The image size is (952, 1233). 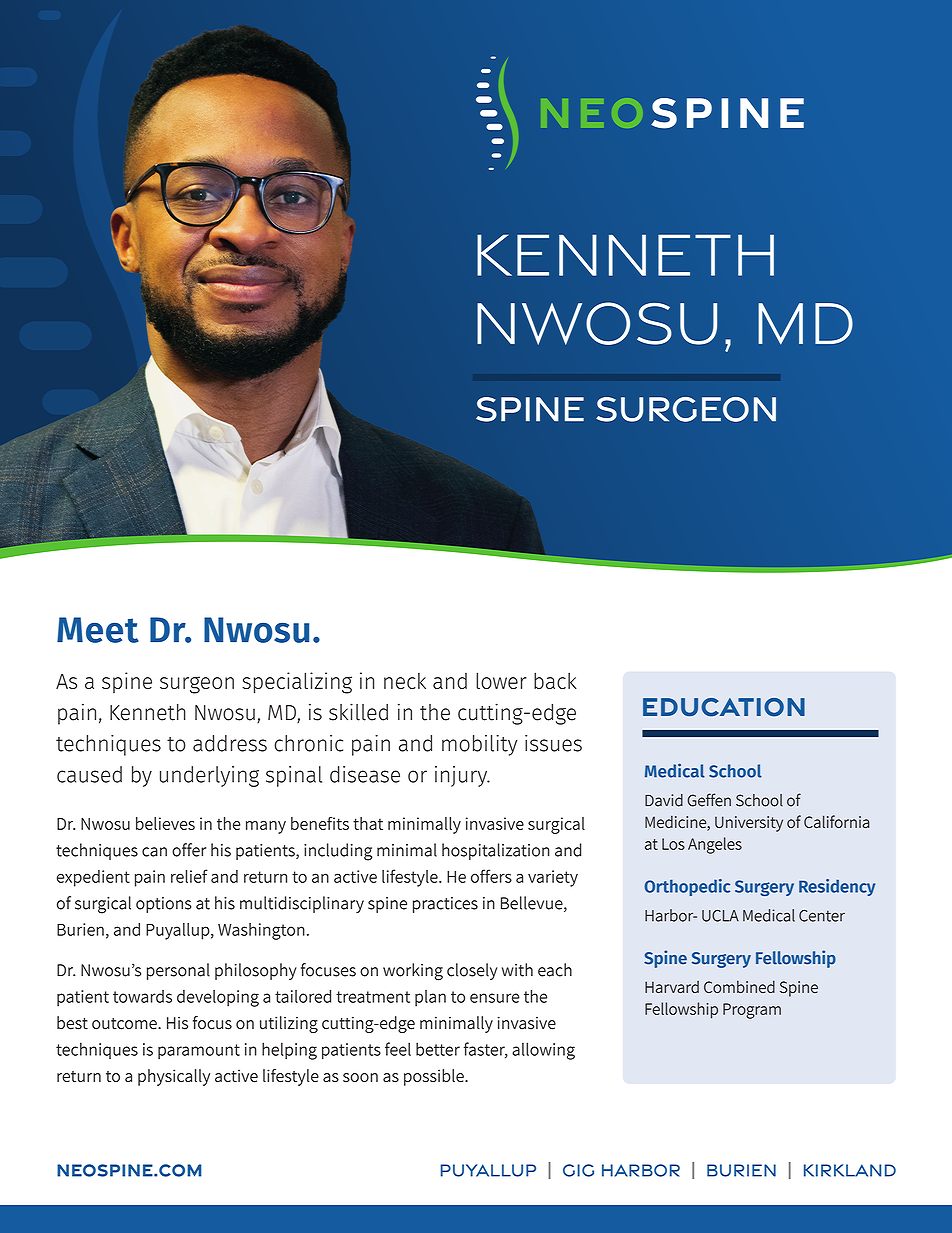 I want to click on options, so click(x=163, y=905).
